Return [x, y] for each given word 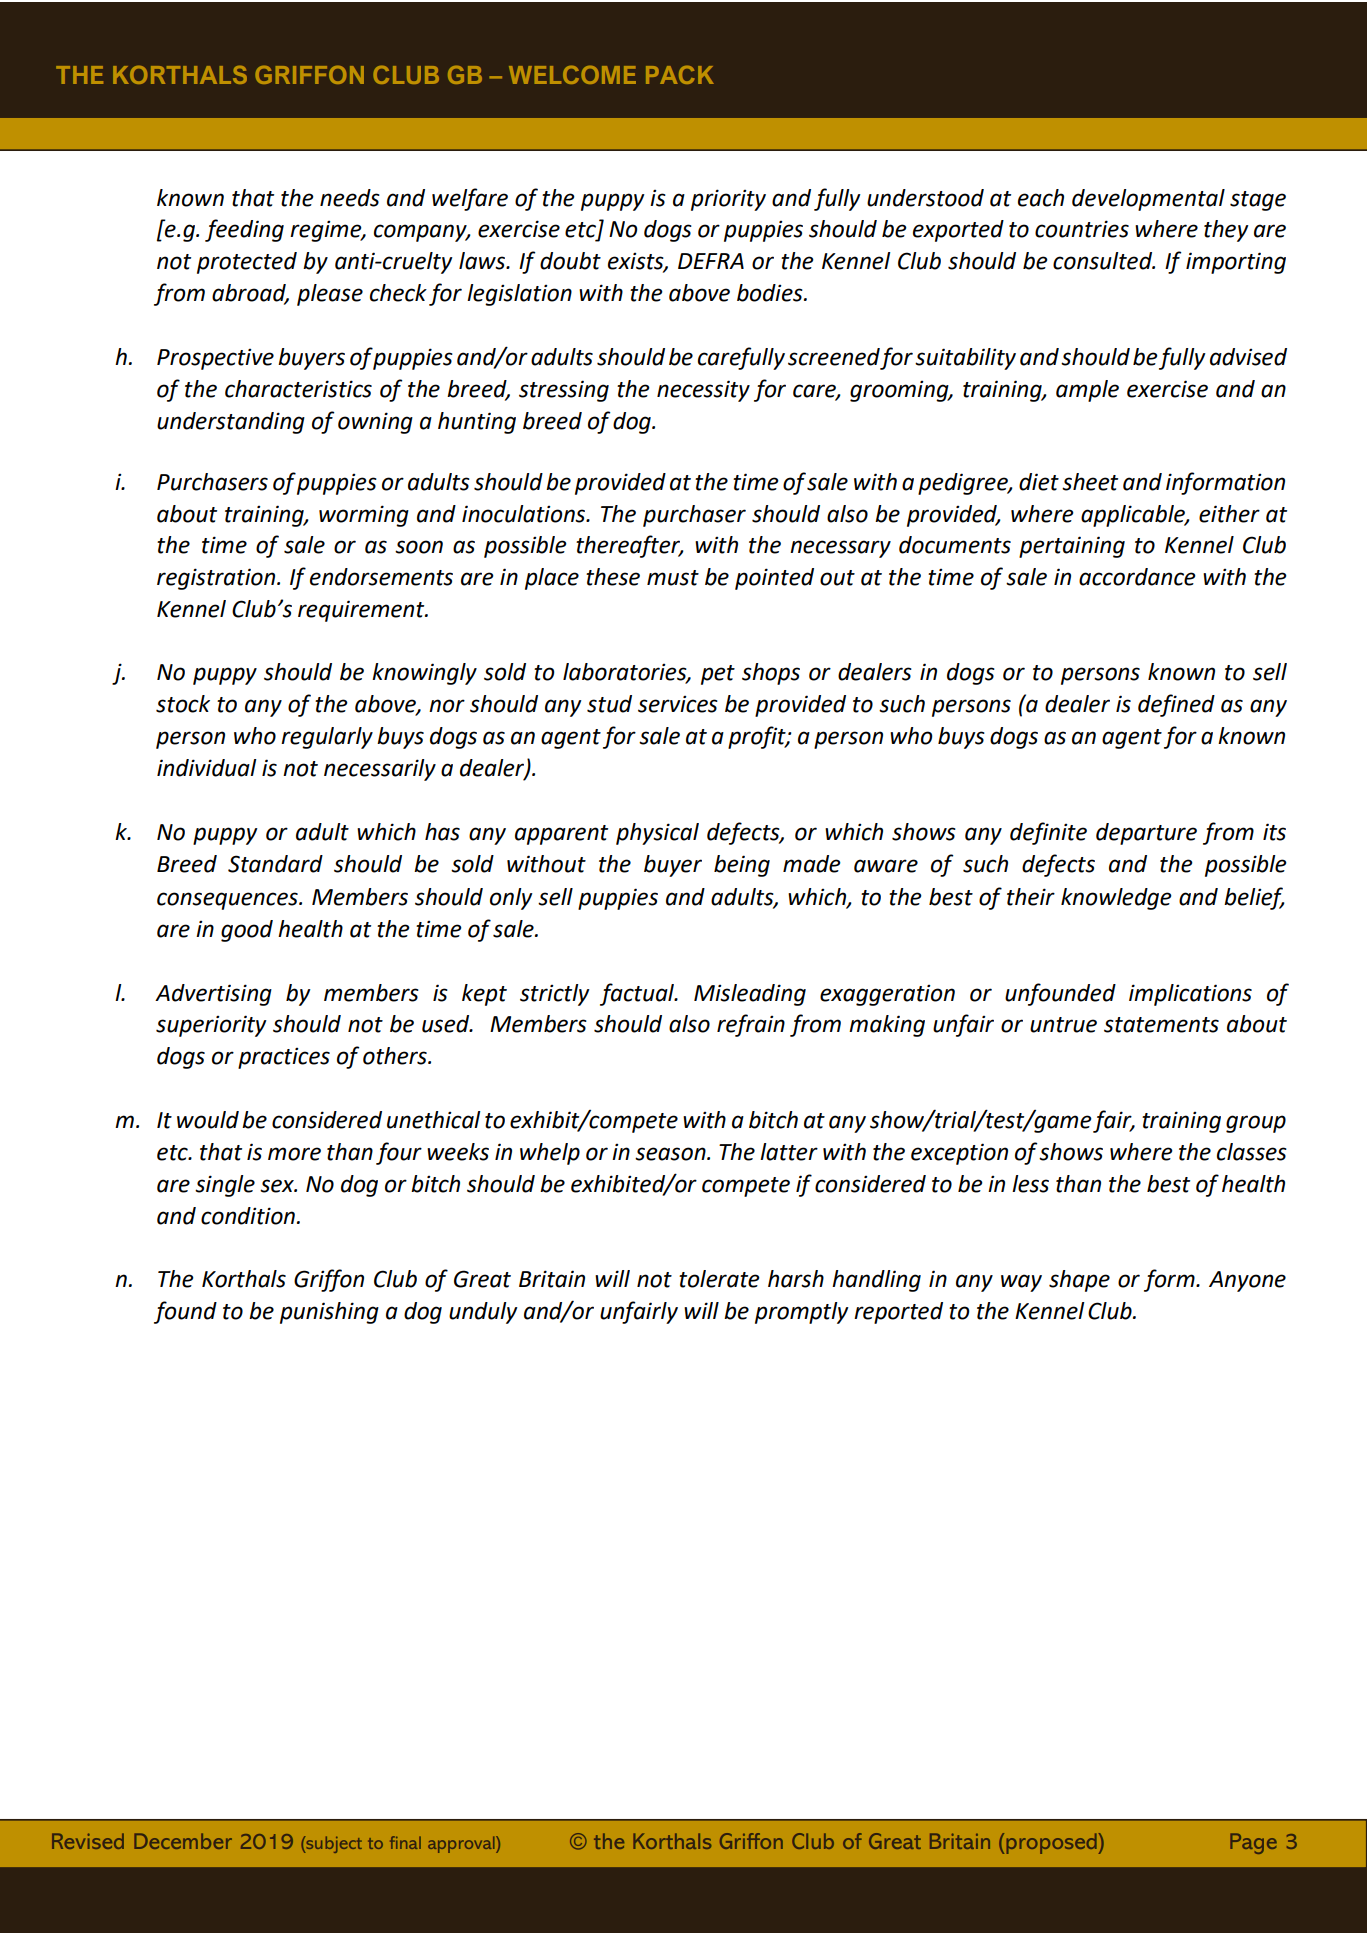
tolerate [719, 1279]
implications [1190, 995]
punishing [329, 1313]
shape [1079, 1281]
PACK [680, 74]
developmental [1148, 200]
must [673, 578]
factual [638, 994]
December [183, 1841]
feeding [244, 230]
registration [217, 579]
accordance [1137, 577]
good [247, 931]
